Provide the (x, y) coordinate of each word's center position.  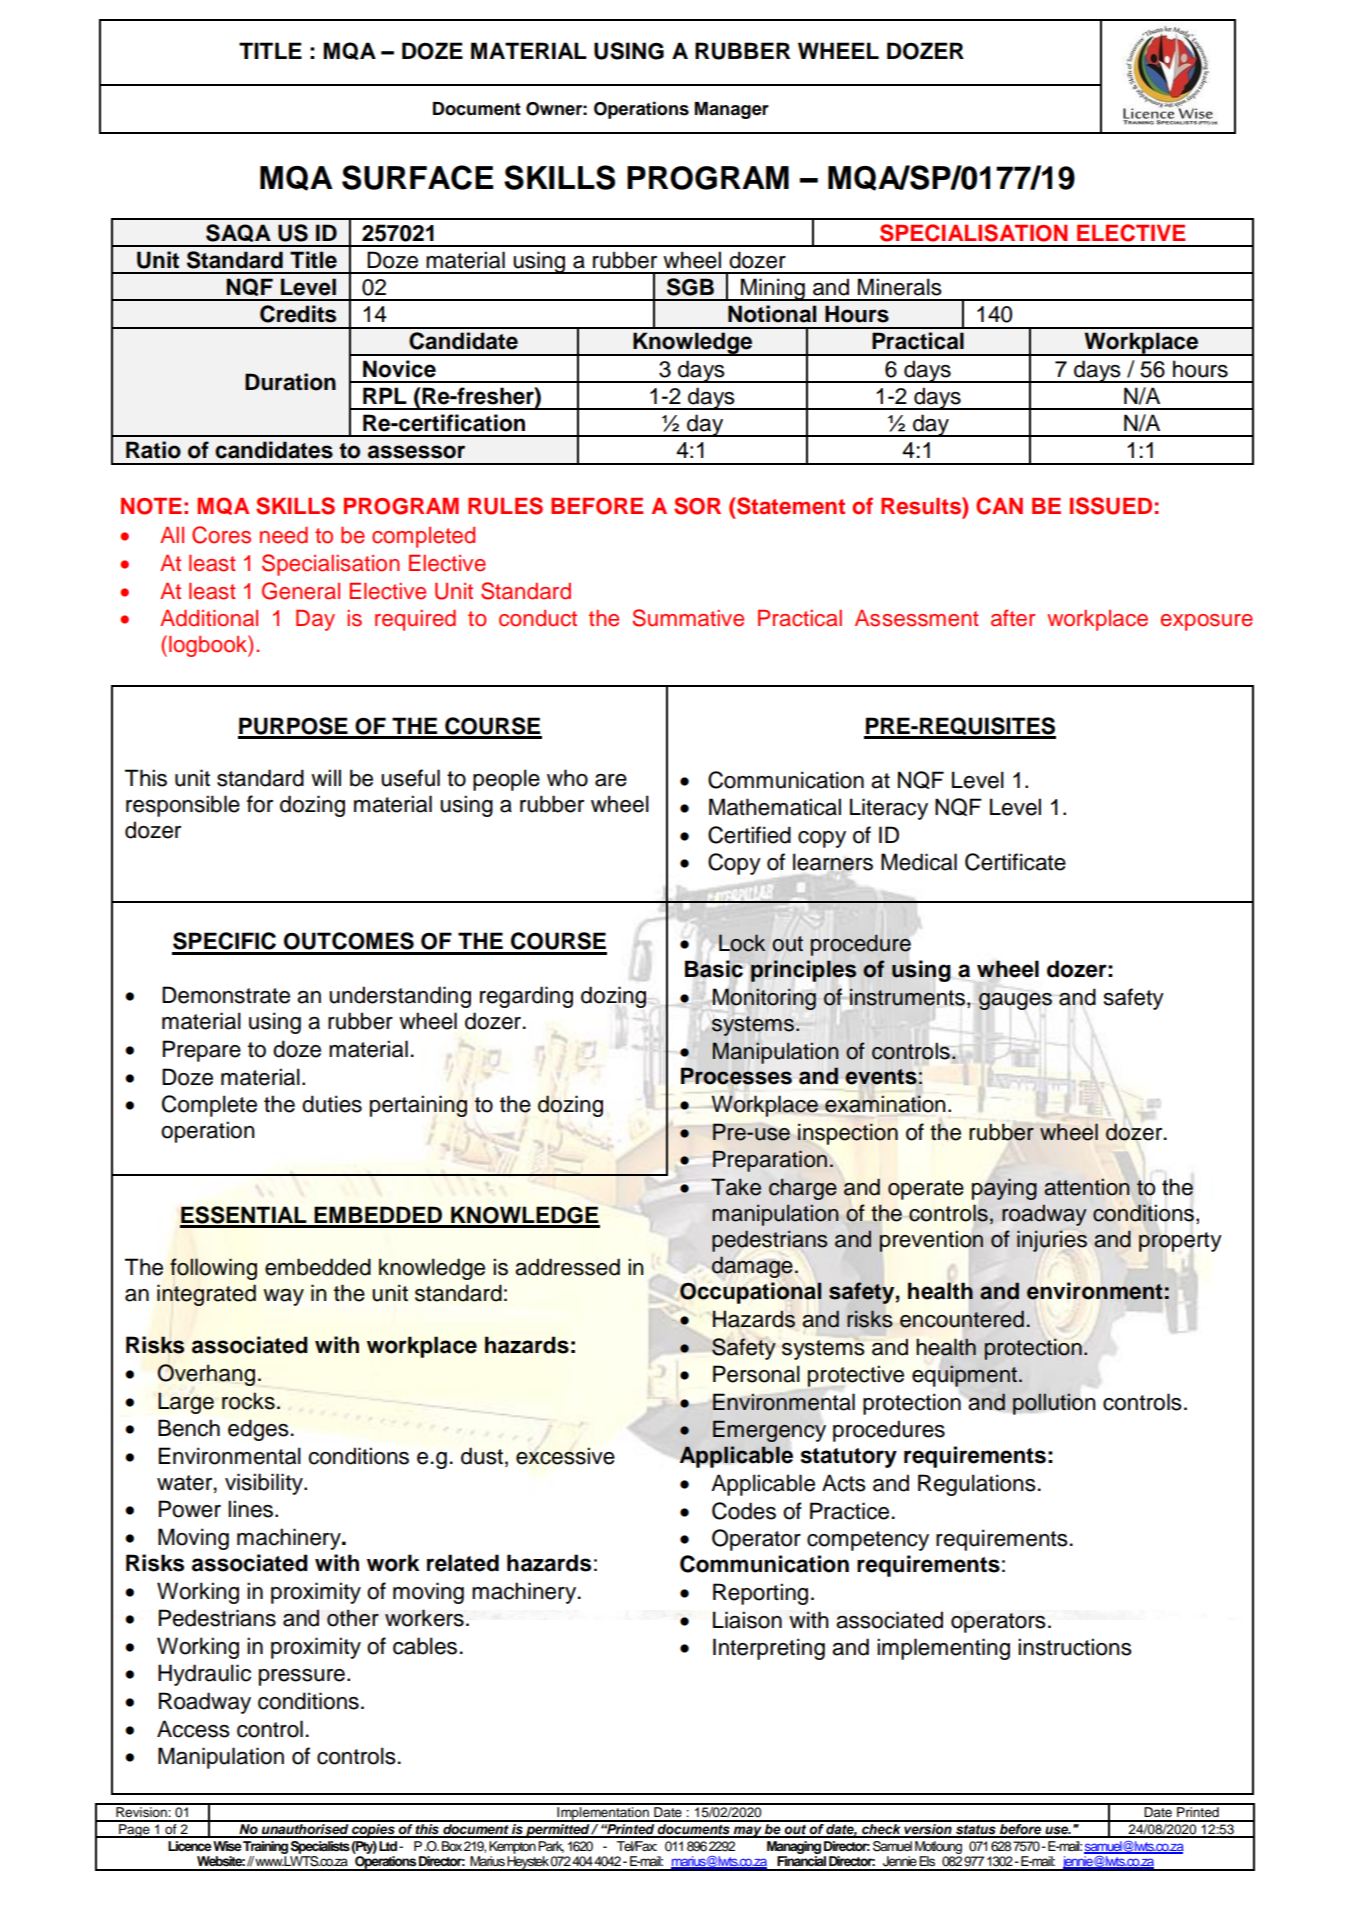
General (301, 591)
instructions (1075, 1647)
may (748, 1832)
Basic (714, 969)
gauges (1015, 1001)
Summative (688, 618)
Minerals (900, 287)
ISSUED (1111, 506)
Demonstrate (226, 995)
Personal (756, 1374)
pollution (1054, 1404)
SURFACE (418, 177)
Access (193, 1729)
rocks (248, 1401)
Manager (732, 110)
